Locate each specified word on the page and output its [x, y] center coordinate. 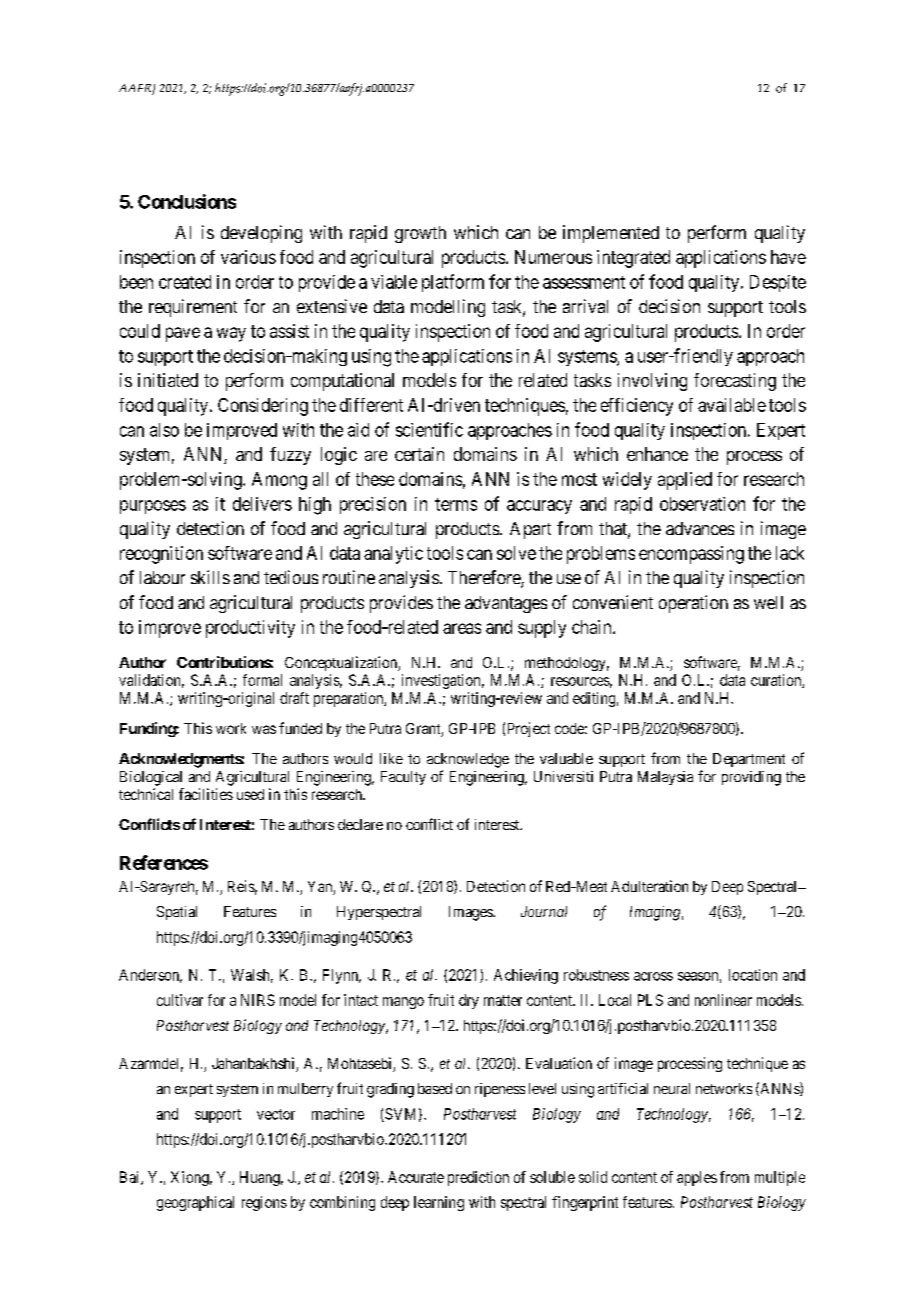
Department [749, 760]
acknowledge [468, 760]
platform [453, 283]
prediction [478, 1178]
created [185, 282]
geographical [195, 1203]
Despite [778, 283]
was [264, 729]
